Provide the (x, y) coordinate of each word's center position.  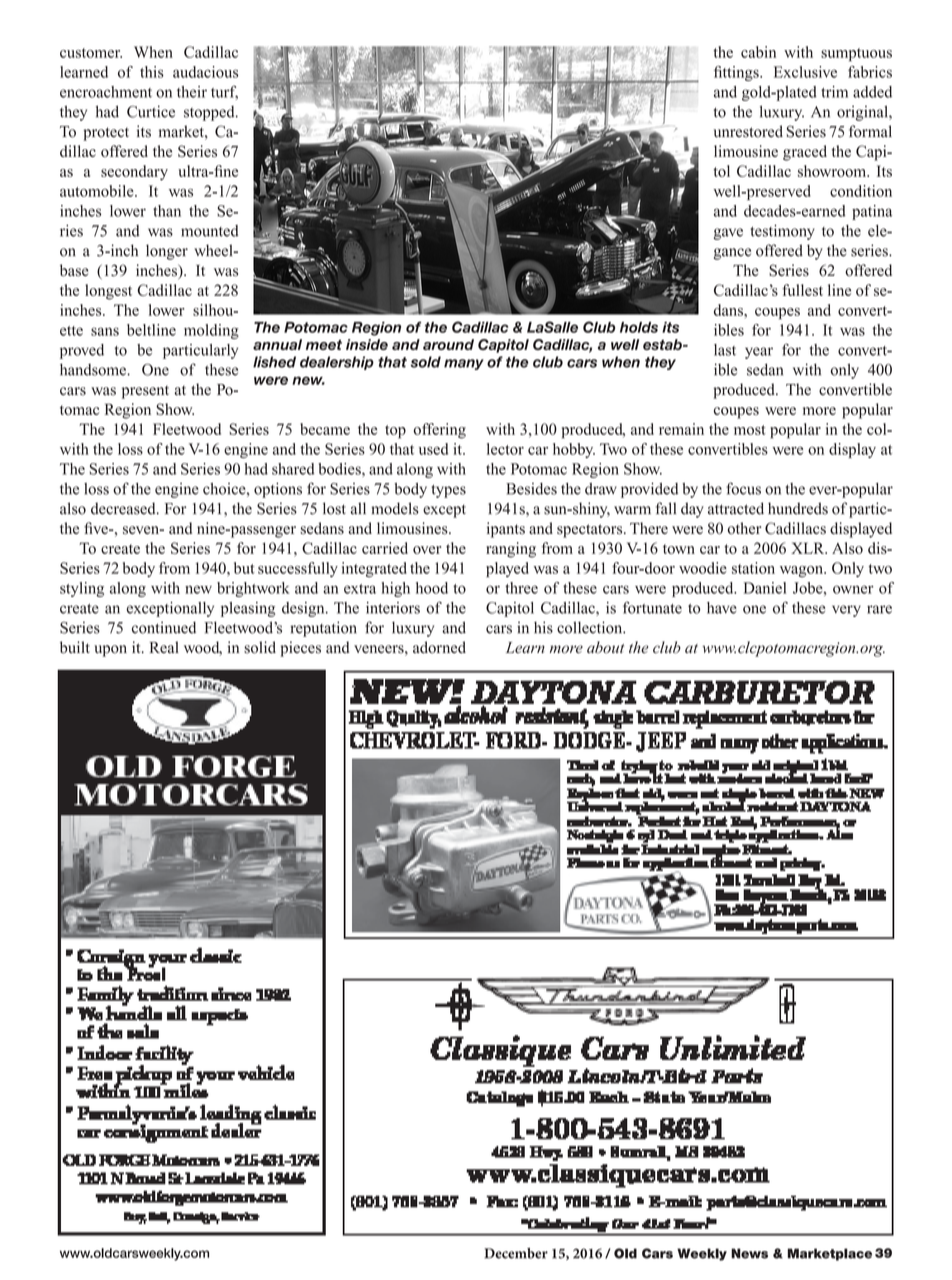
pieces (300, 649)
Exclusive (805, 72)
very (846, 611)
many (464, 364)
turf (224, 93)
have (722, 608)
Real (164, 647)
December (516, 1253)
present (145, 392)
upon (110, 651)
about (605, 647)
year (759, 353)
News (749, 1253)
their (192, 92)
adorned (439, 647)
